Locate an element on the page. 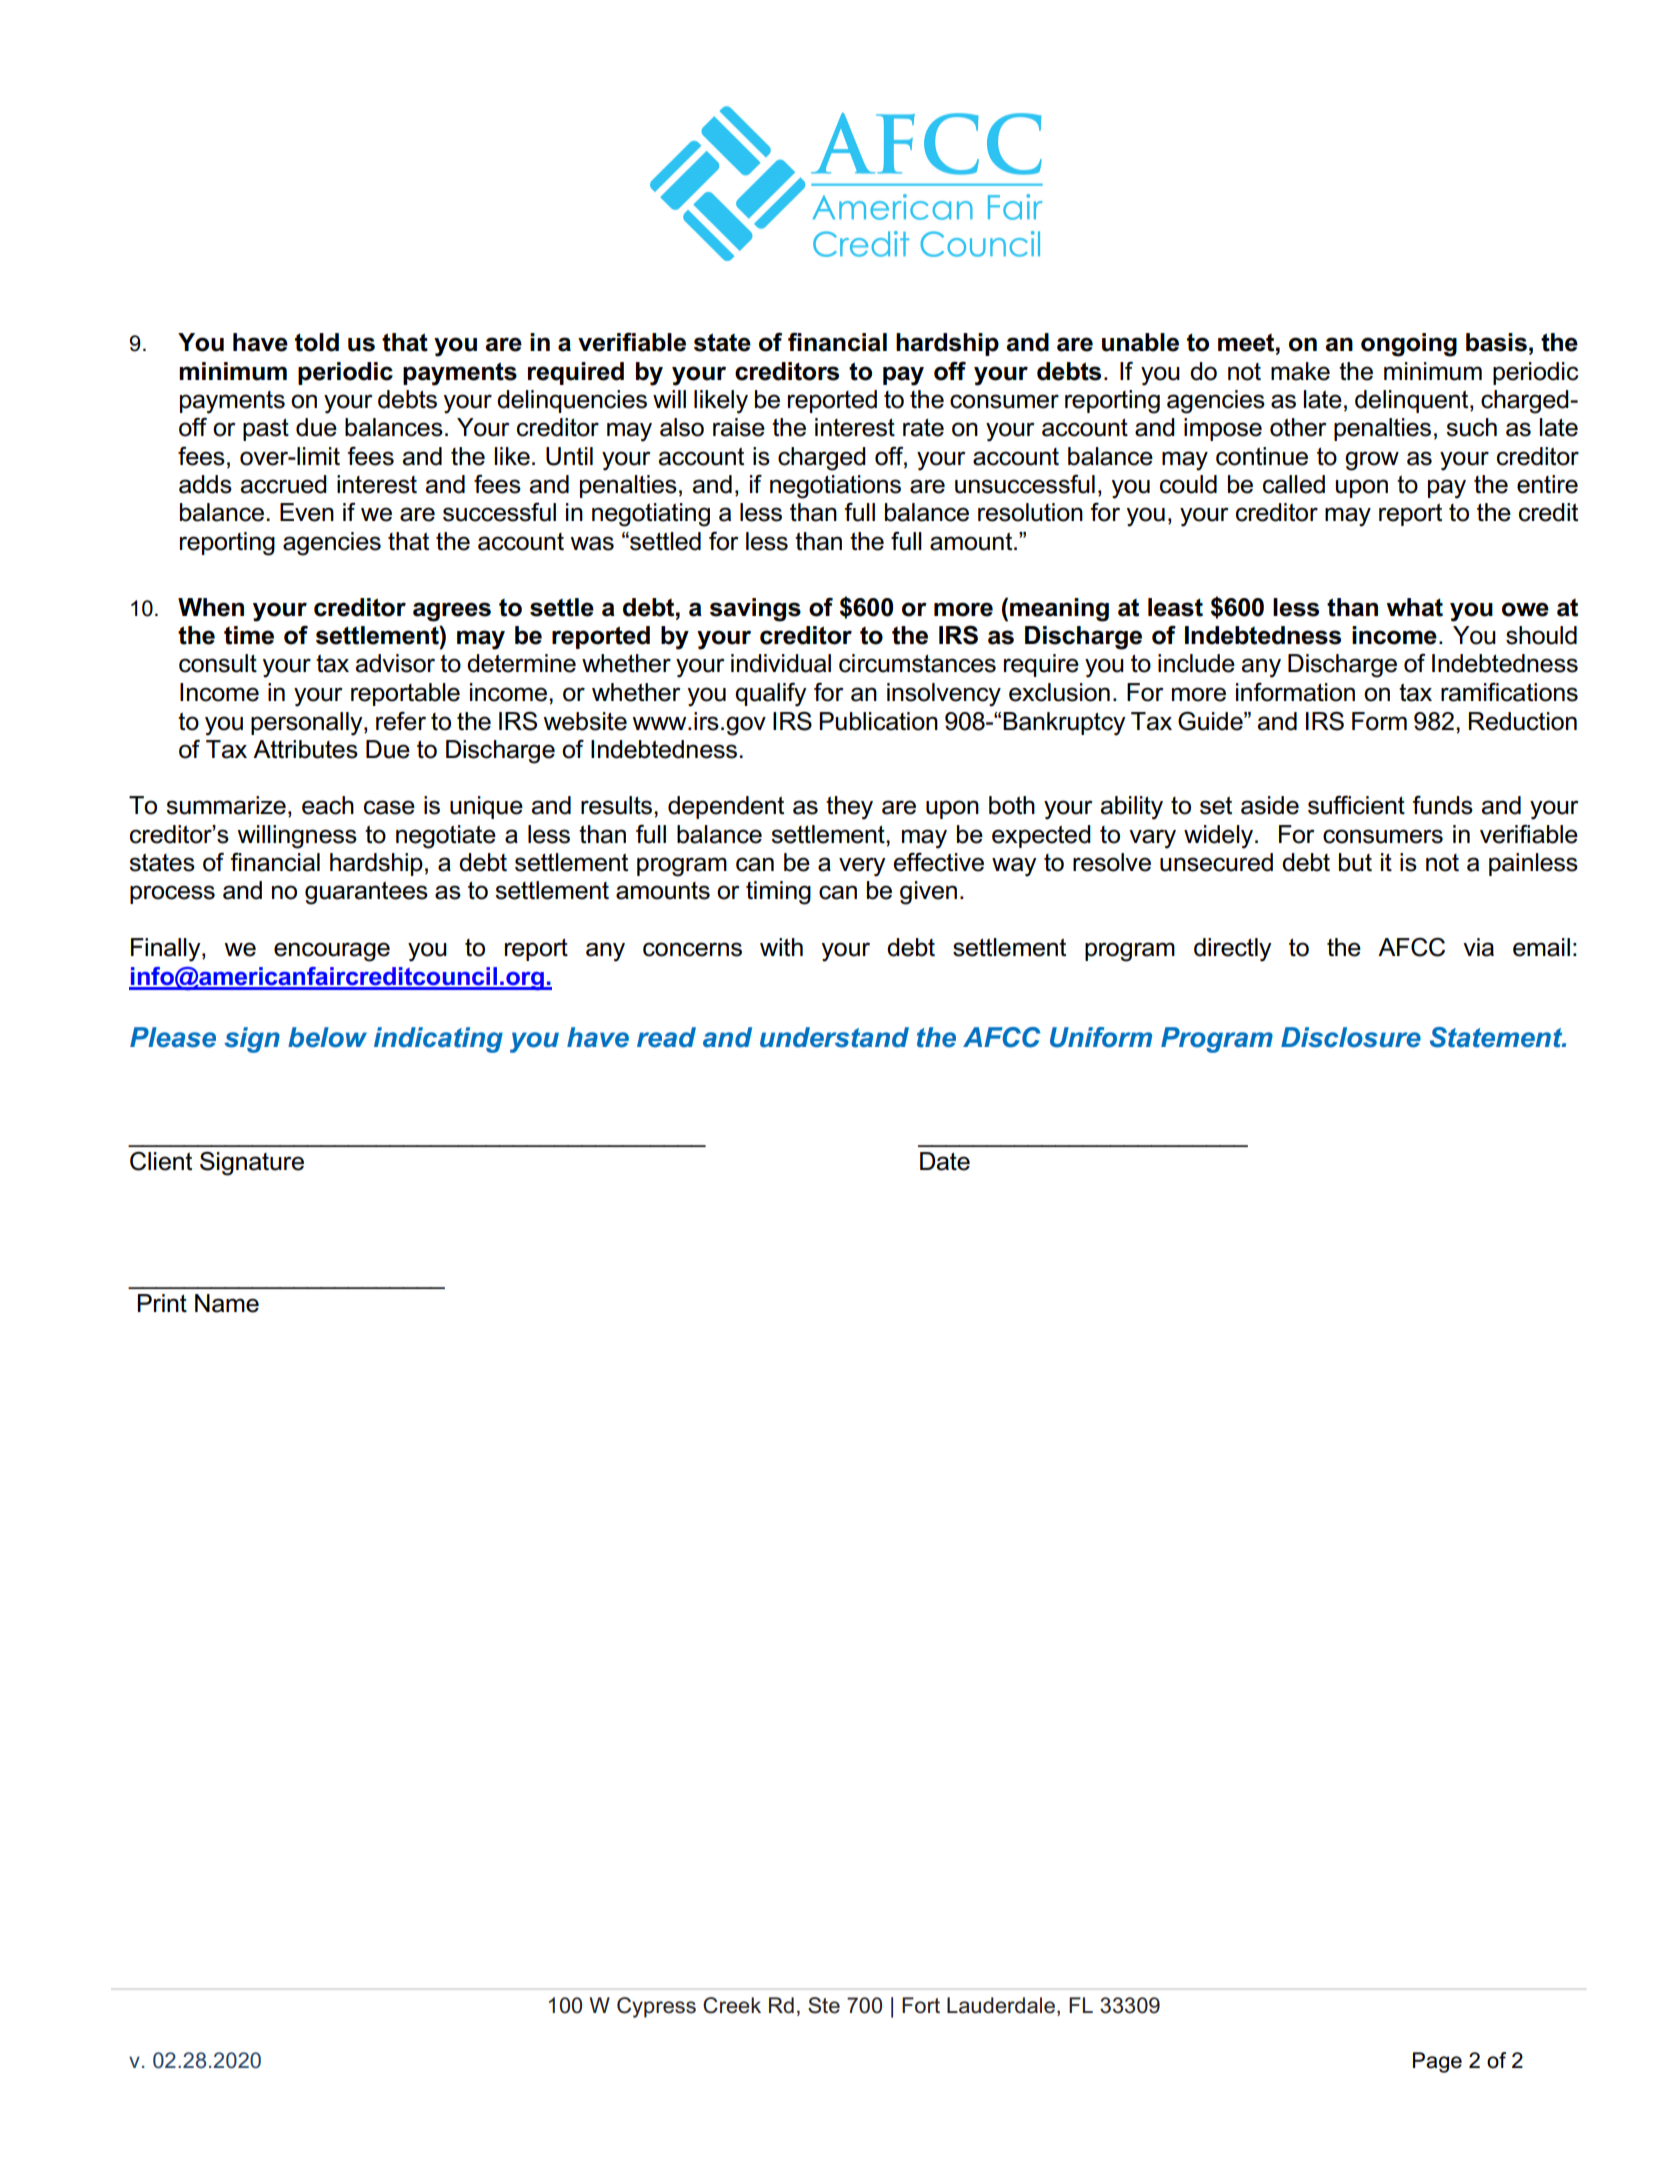 This document has width=1677, height=2170. Disclosure is located at coordinates (1351, 1037).
